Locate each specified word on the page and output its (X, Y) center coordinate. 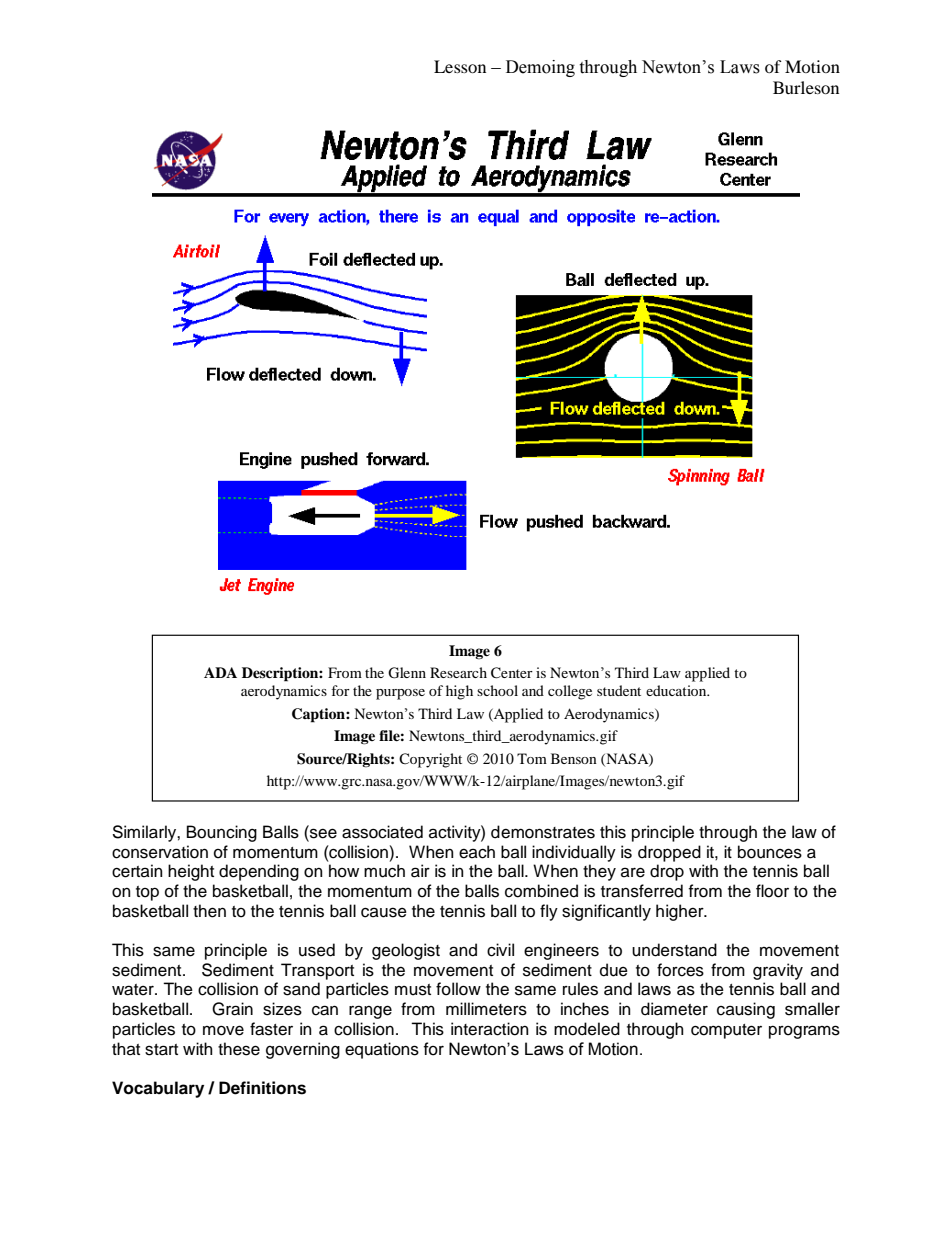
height (191, 872)
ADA (220, 672)
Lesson (460, 66)
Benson (574, 758)
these (239, 1049)
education (677, 690)
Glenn (407, 673)
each (477, 852)
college (570, 692)
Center (512, 673)
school (497, 690)
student (619, 690)
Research (458, 672)
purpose (400, 694)
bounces (770, 852)
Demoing (540, 68)
